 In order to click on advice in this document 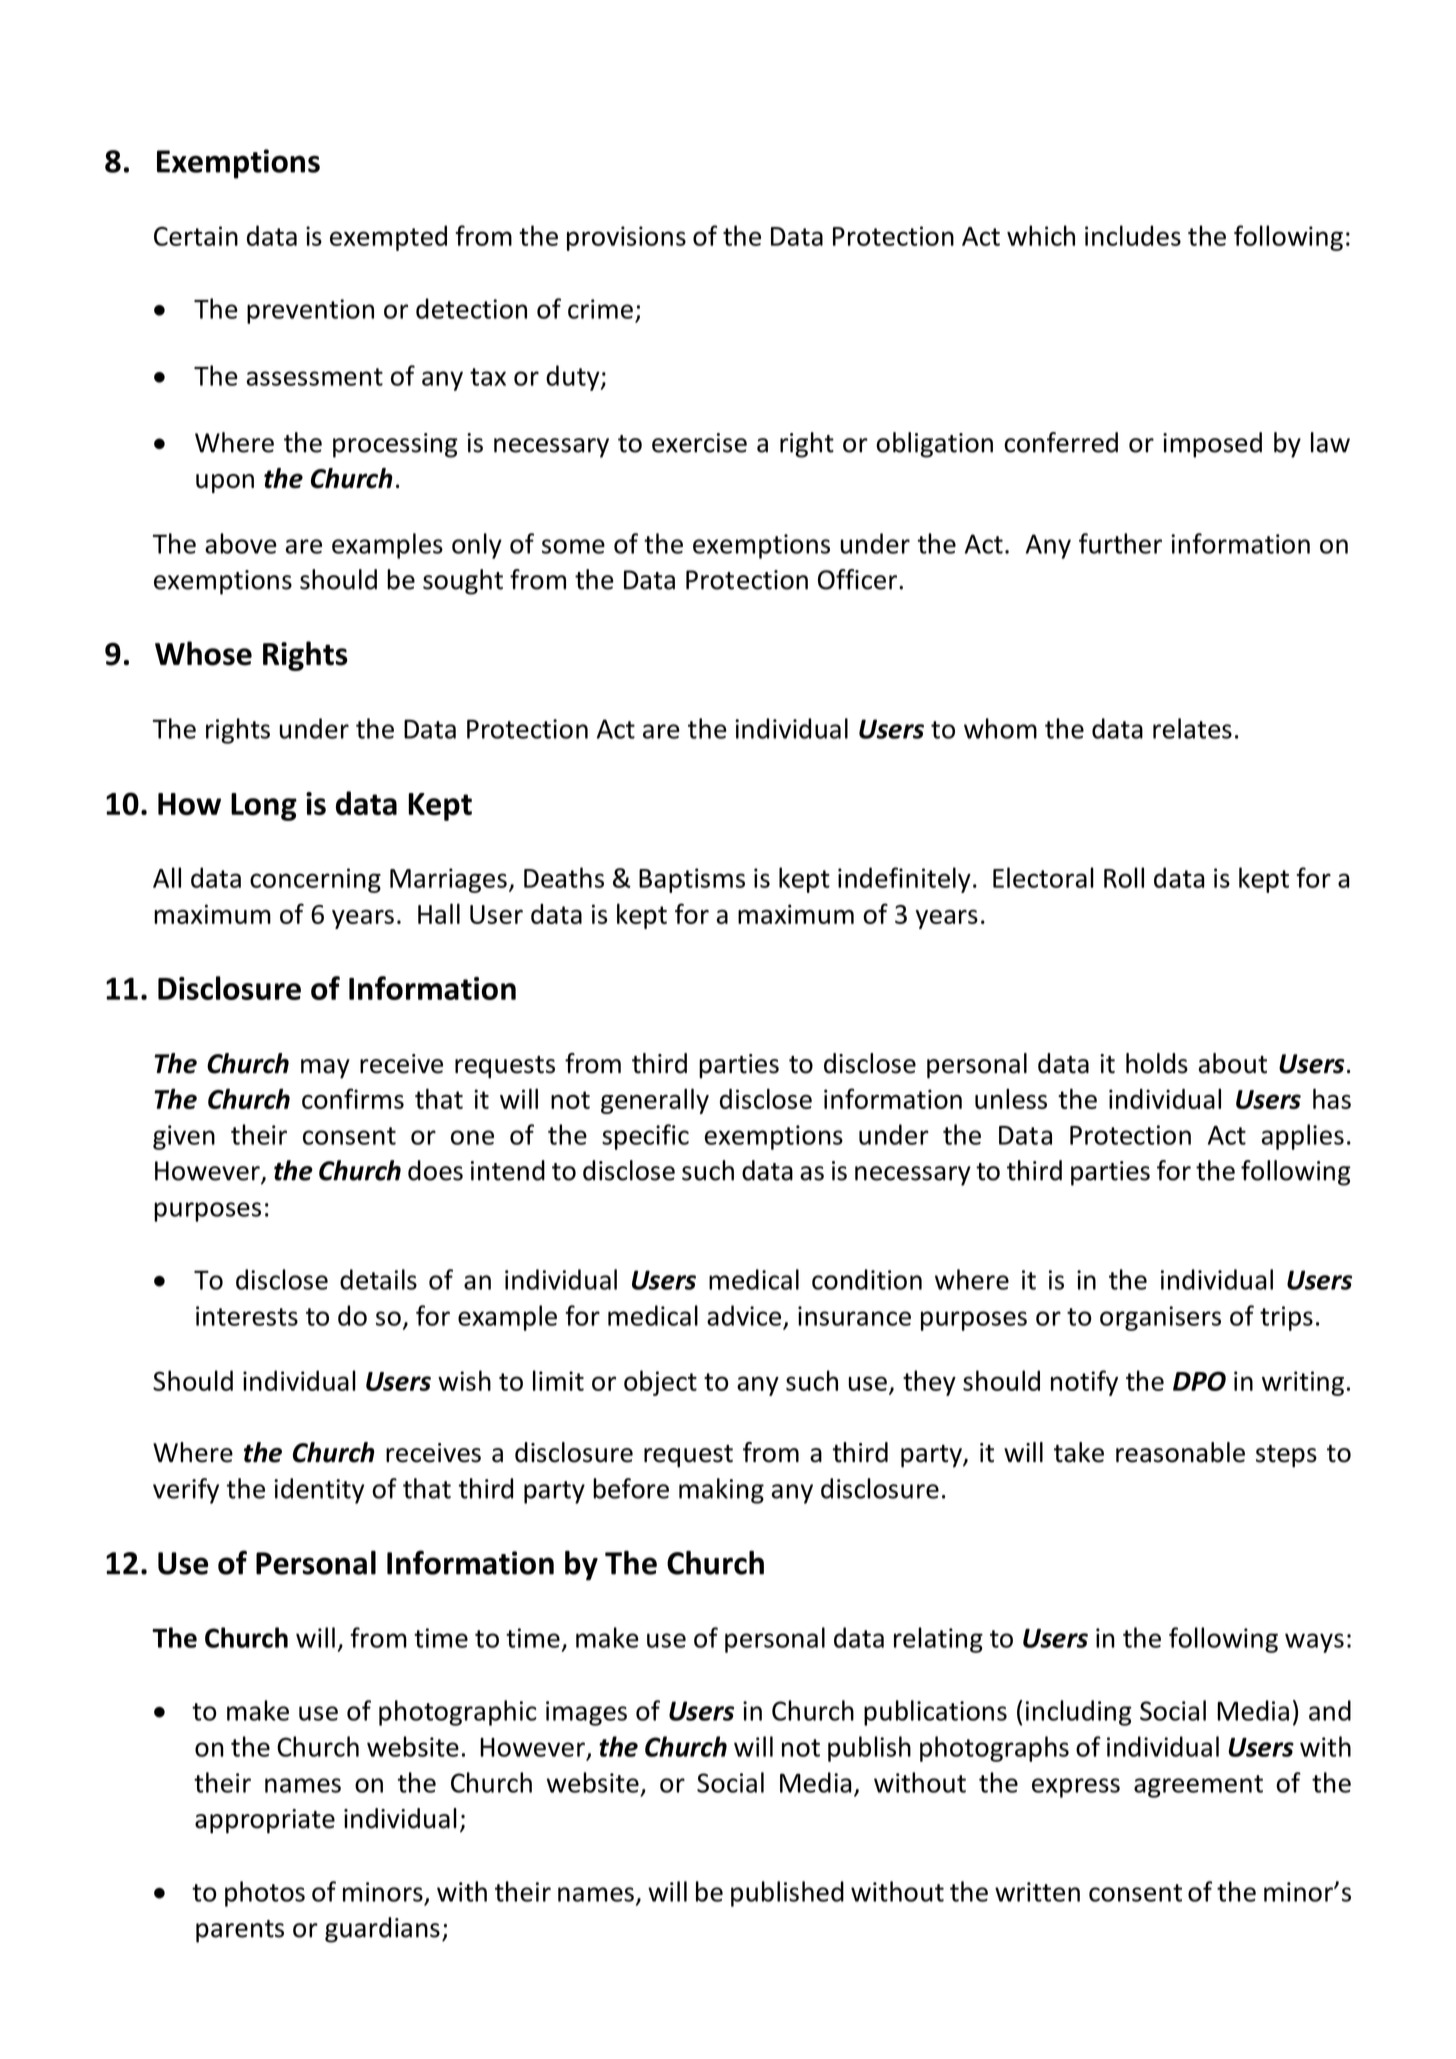, I will do `click(744, 1315)`.
